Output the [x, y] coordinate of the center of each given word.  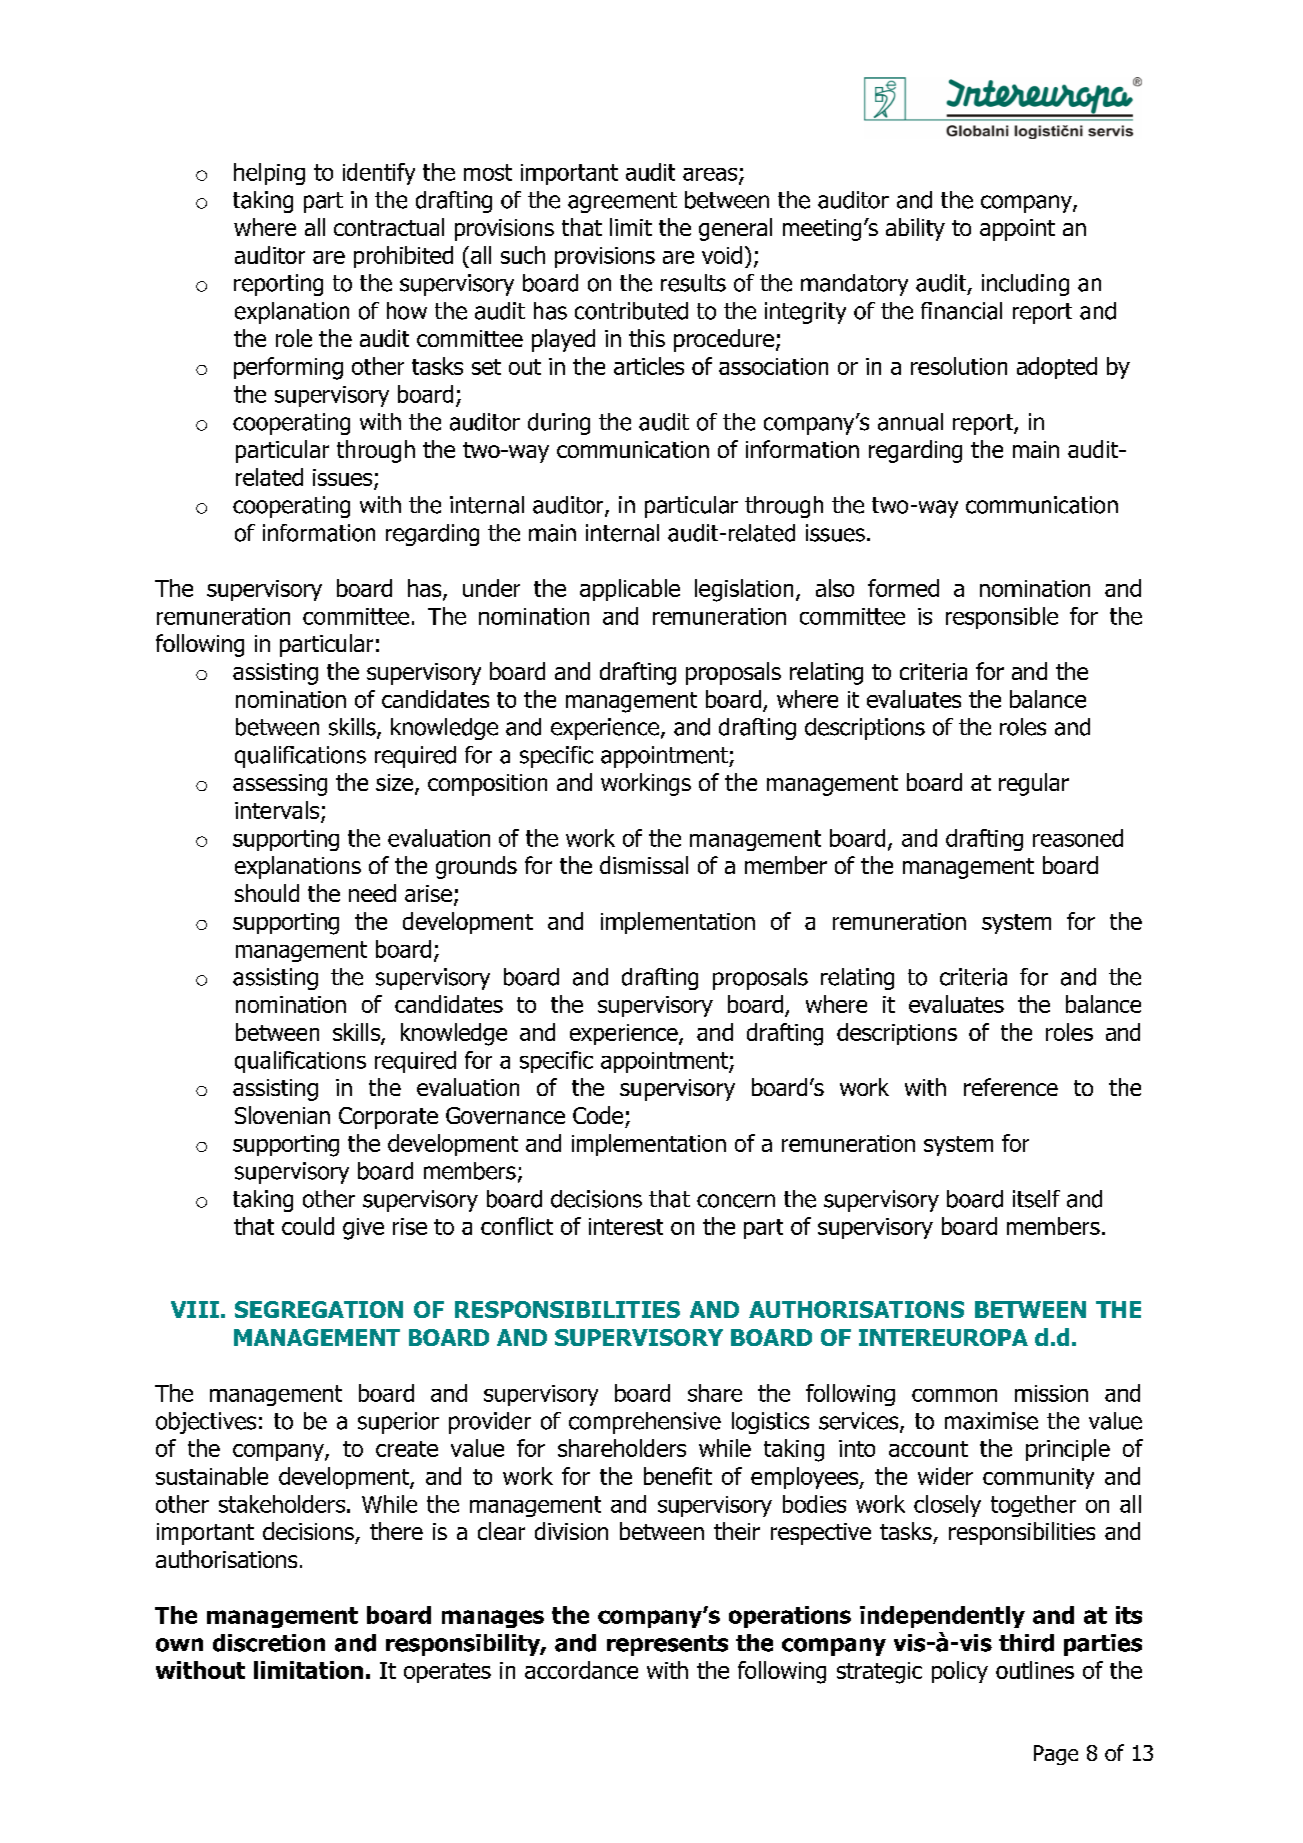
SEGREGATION [319, 1309]
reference [1011, 1087]
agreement [622, 202]
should [267, 893]
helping [269, 174]
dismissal [644, 865]
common [954, 1395]
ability [915, 229]
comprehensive [645, 1423]
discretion [269, 1643]
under [491, 588]
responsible [1002, 618]
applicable [630, 590]
